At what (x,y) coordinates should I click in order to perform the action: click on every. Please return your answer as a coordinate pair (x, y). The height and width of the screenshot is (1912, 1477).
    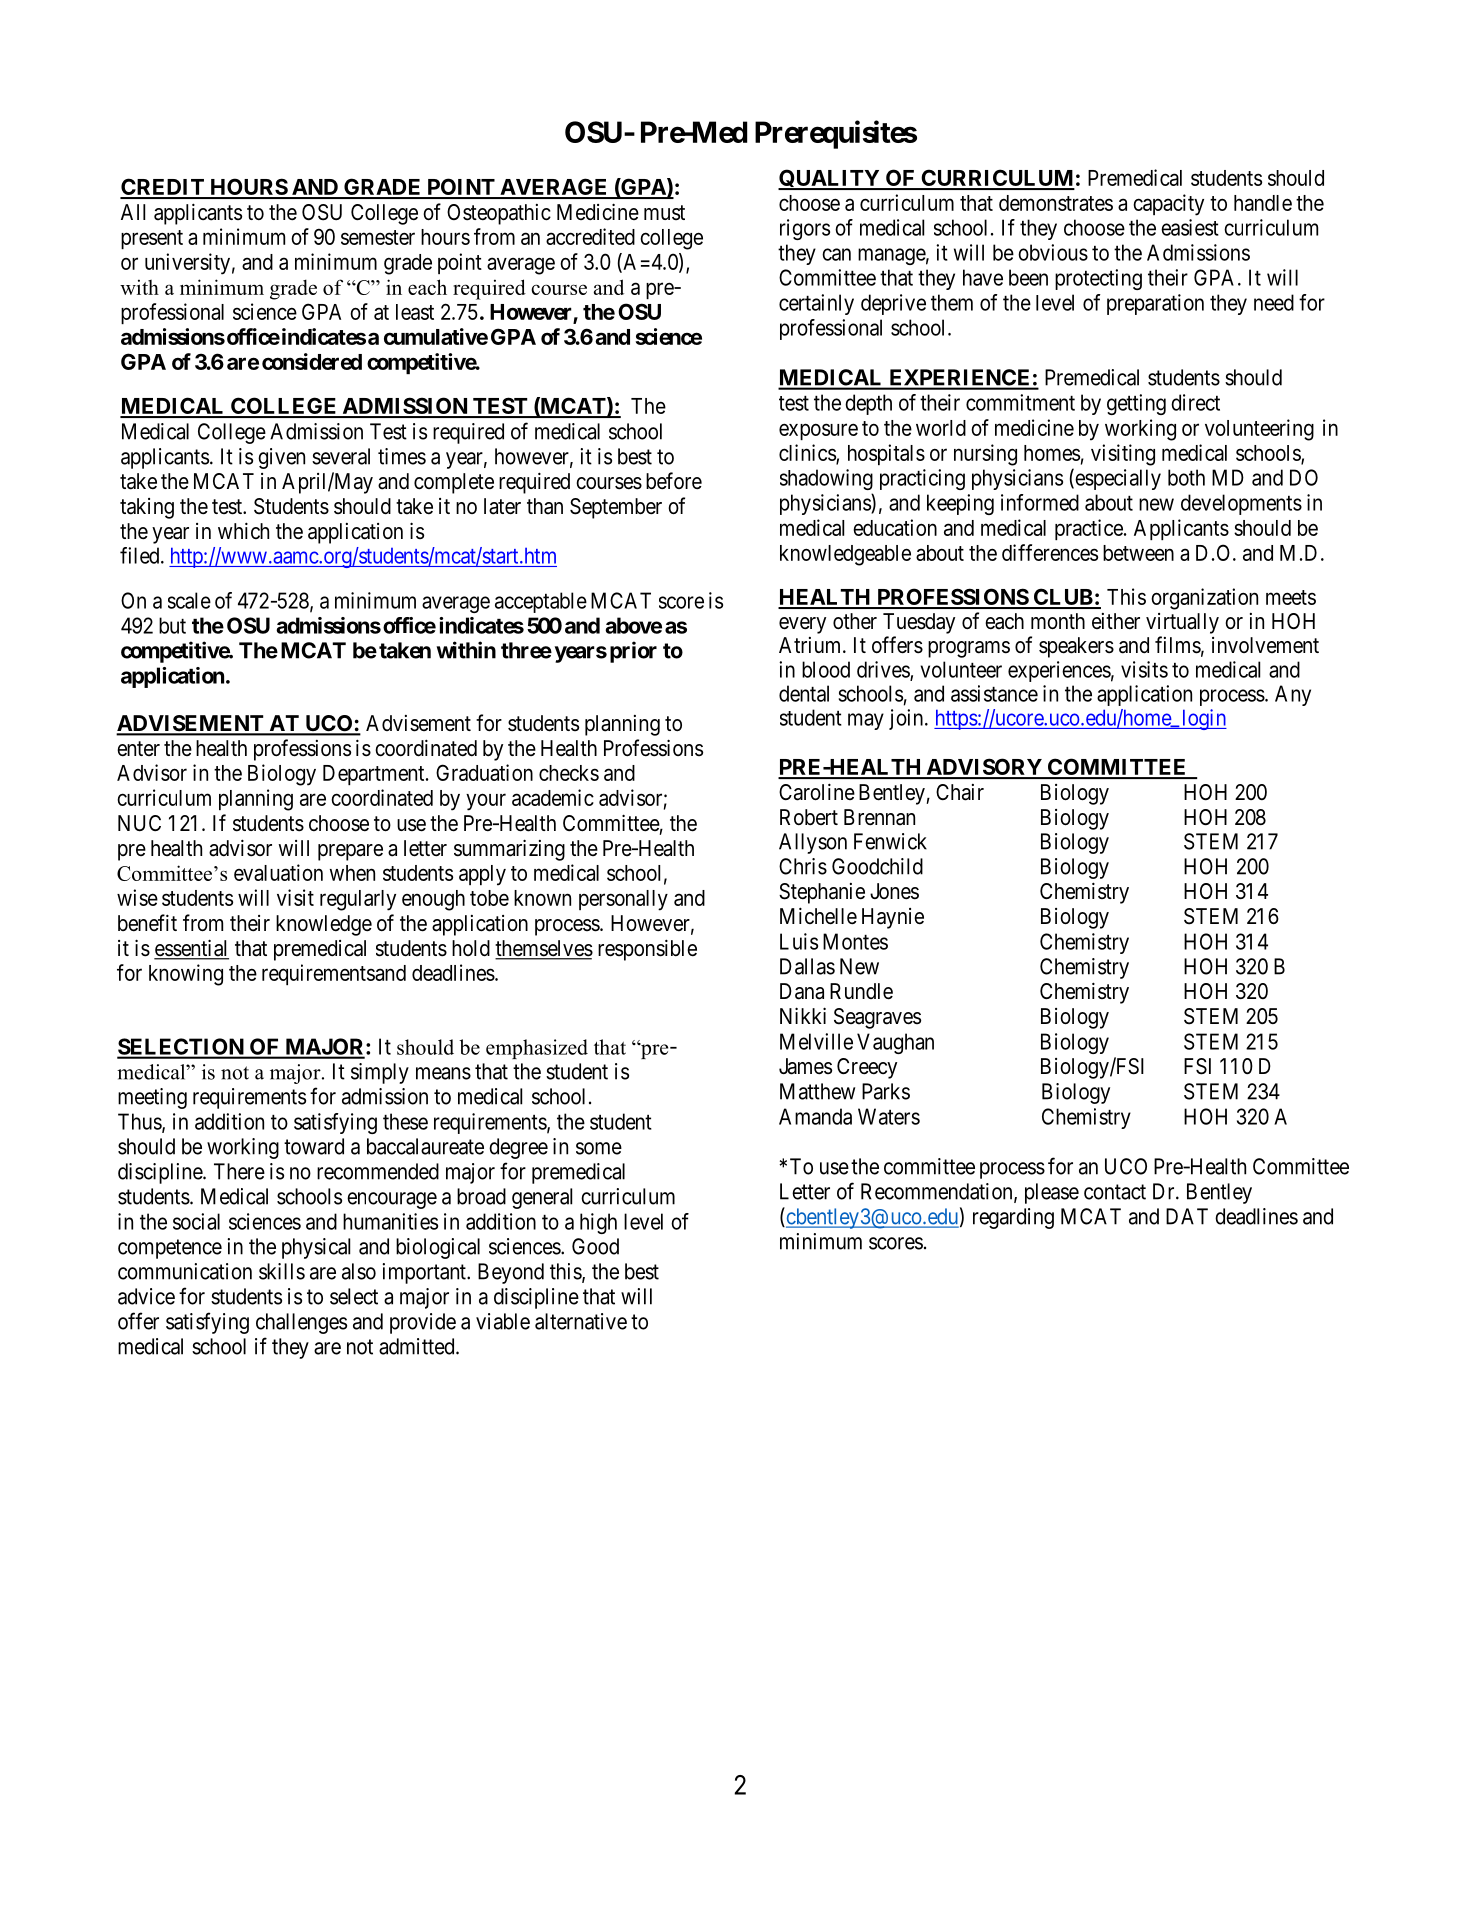
    Looking at the image, I should click on (802, 625).
